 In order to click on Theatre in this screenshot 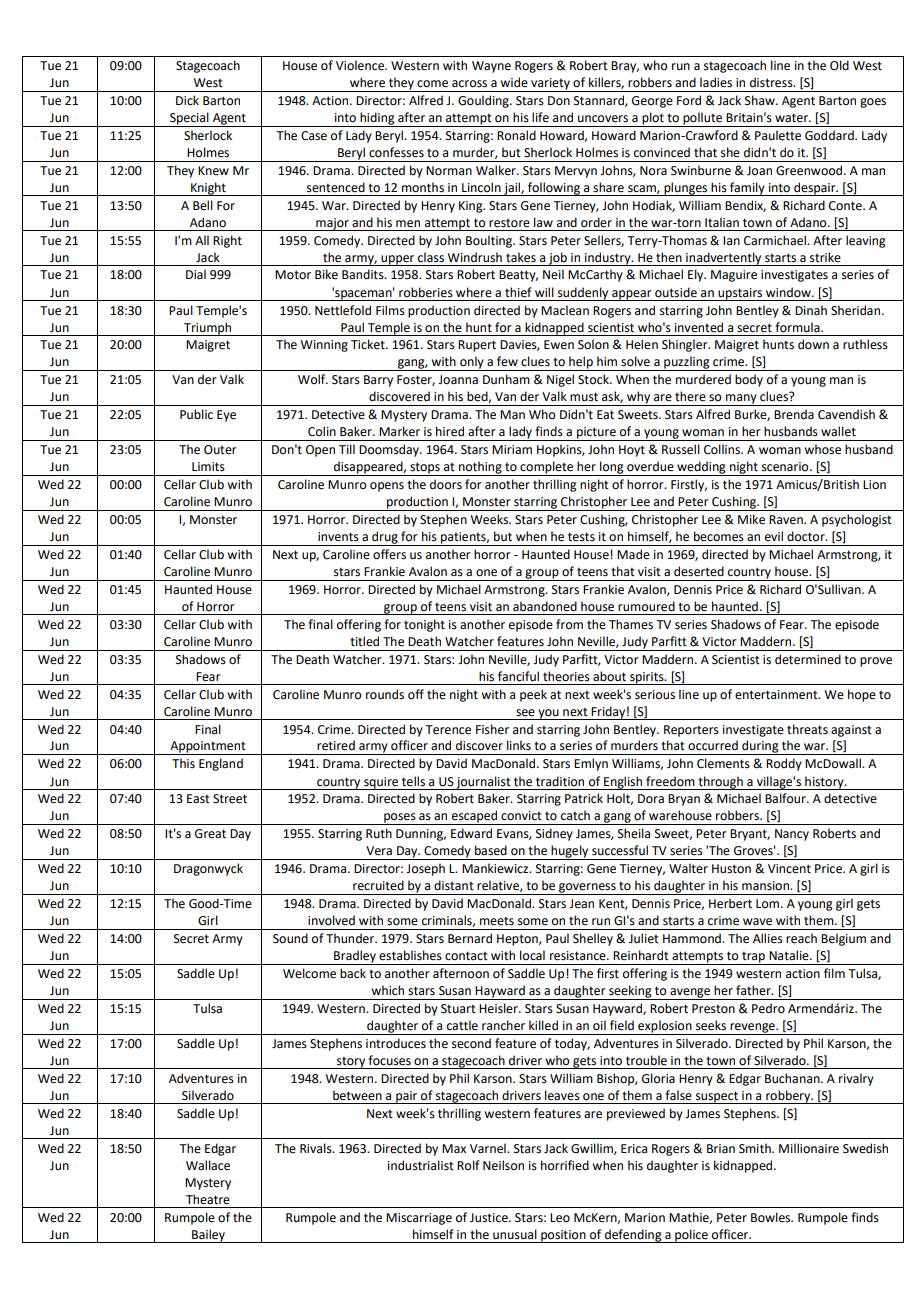, I will do `click(208, 1199)`.
